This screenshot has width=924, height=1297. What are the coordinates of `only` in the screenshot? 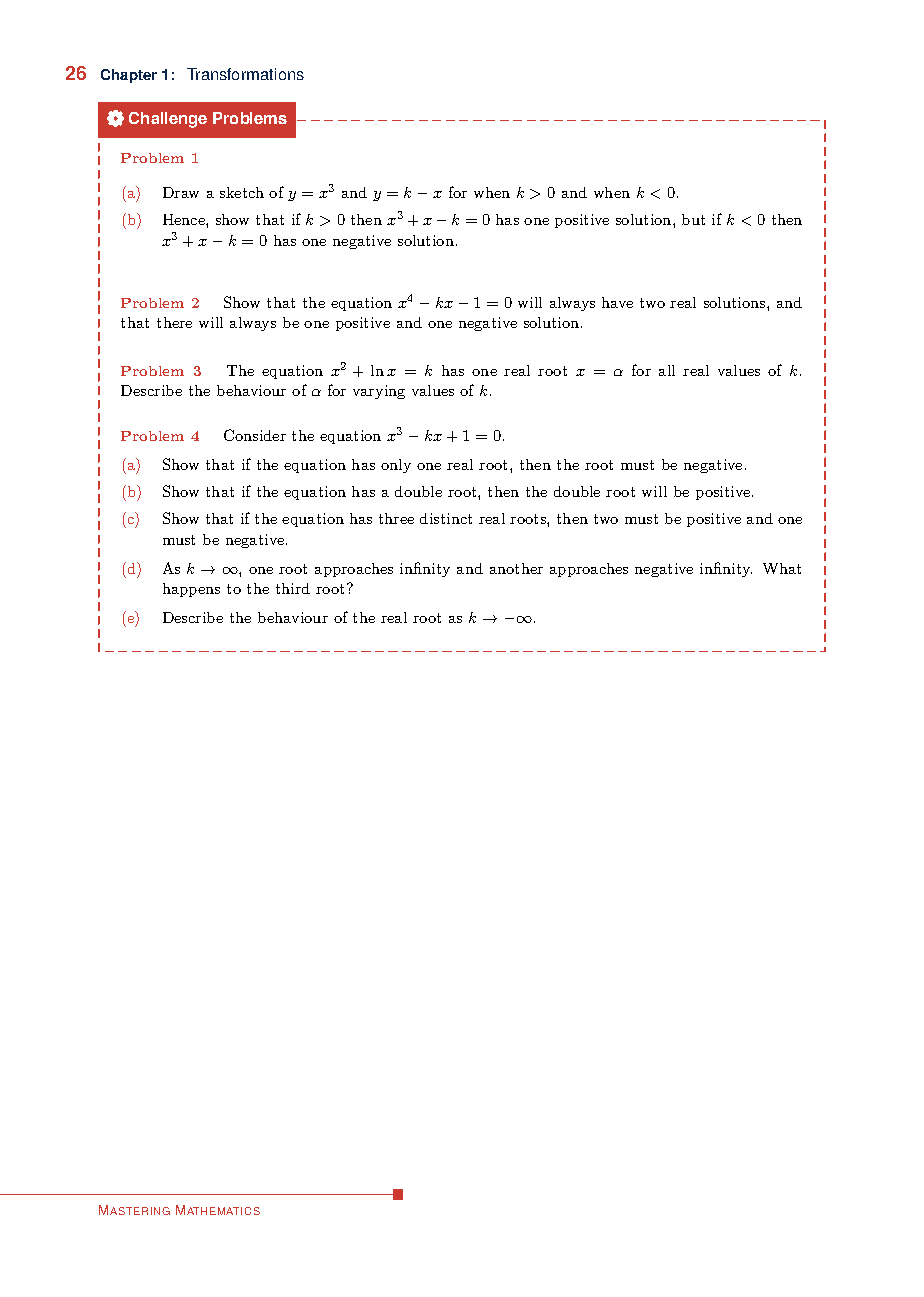 It's located at (396, 466).
